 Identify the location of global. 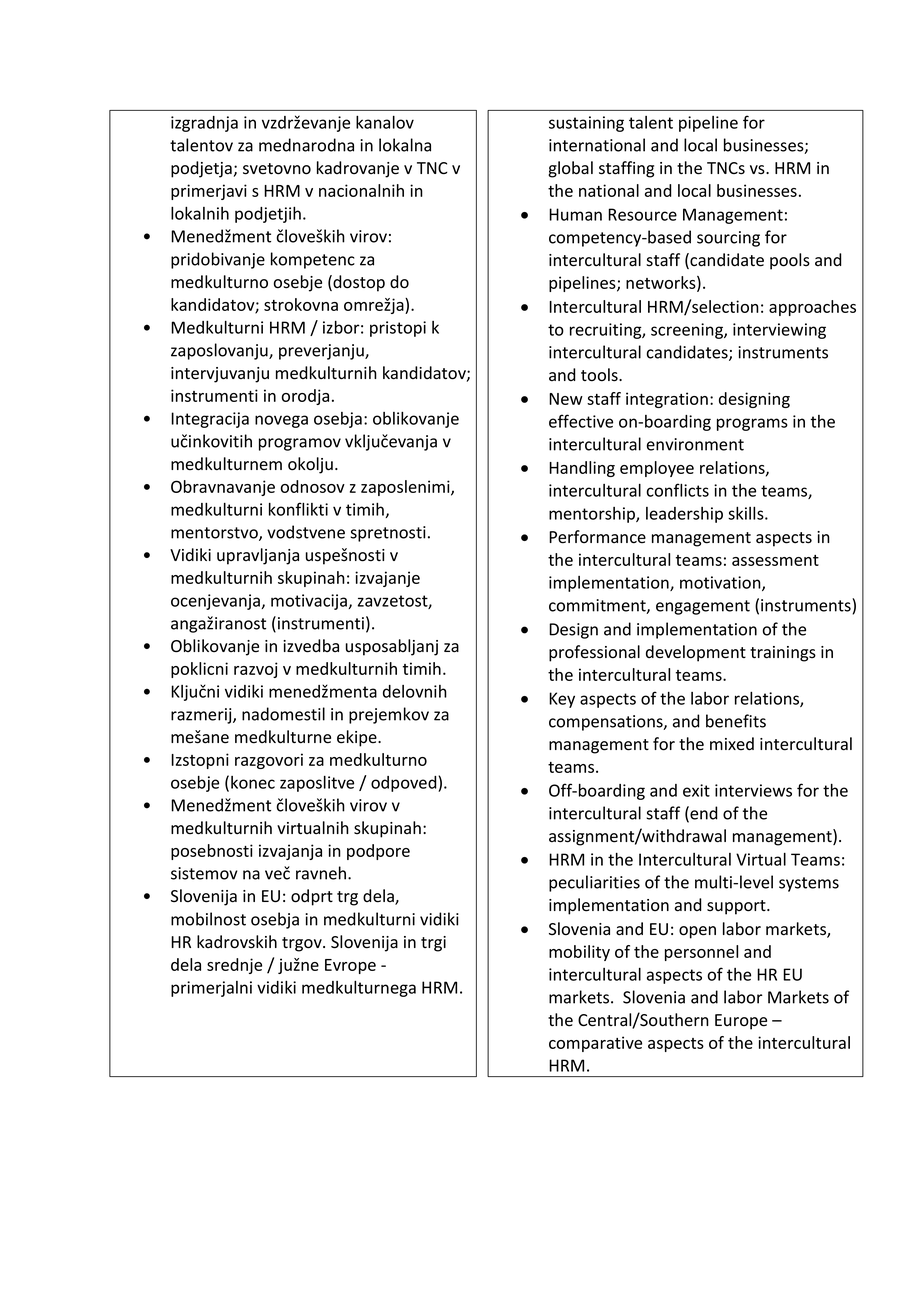
(570, 169).
